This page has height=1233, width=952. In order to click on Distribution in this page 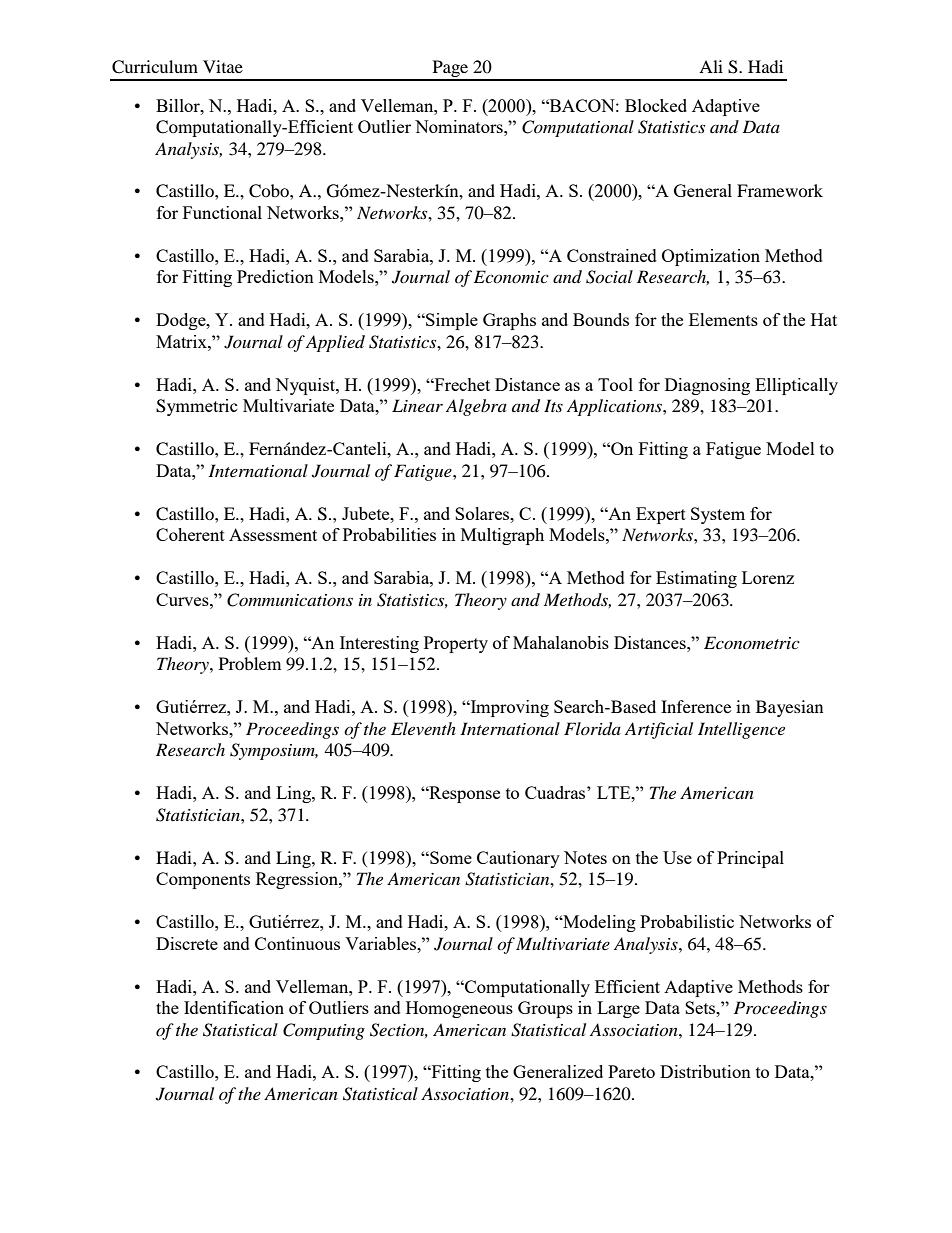, I will do `click(705, 1071)`.
